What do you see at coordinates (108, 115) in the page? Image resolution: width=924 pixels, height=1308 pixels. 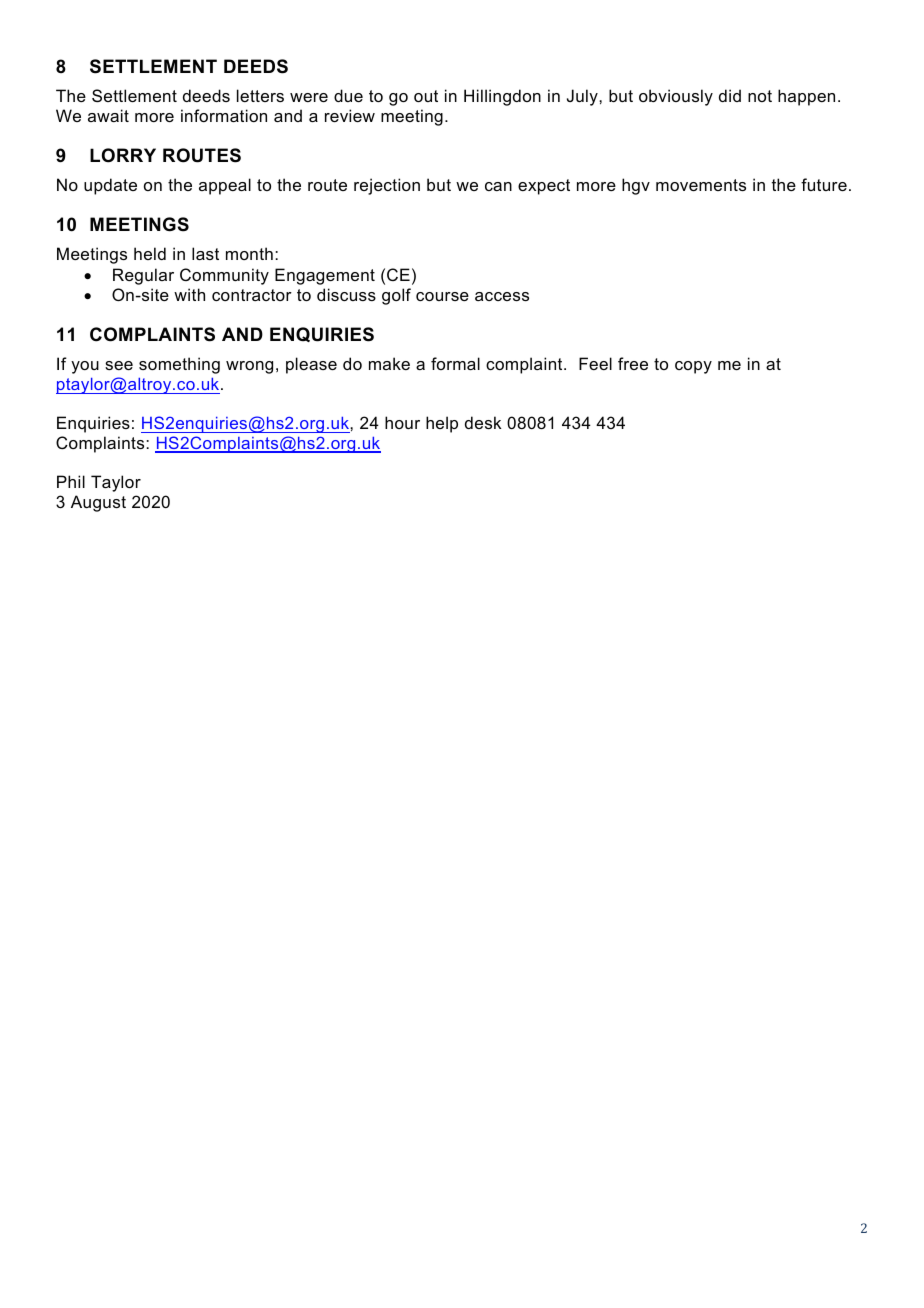 I see `await` at bounding box center [108, 115].
